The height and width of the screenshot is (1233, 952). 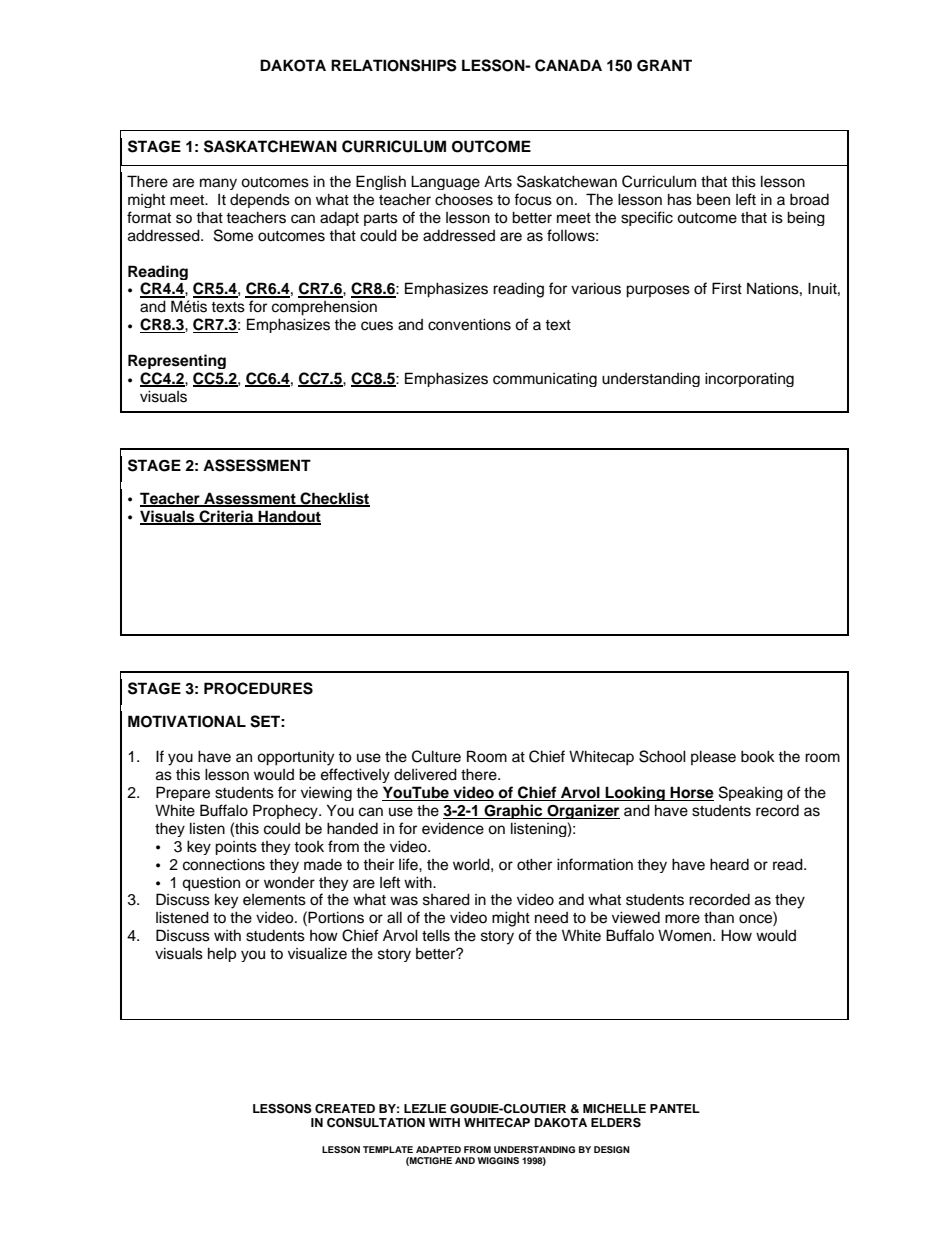 I want to click on many, so click(x=218, y=184).
